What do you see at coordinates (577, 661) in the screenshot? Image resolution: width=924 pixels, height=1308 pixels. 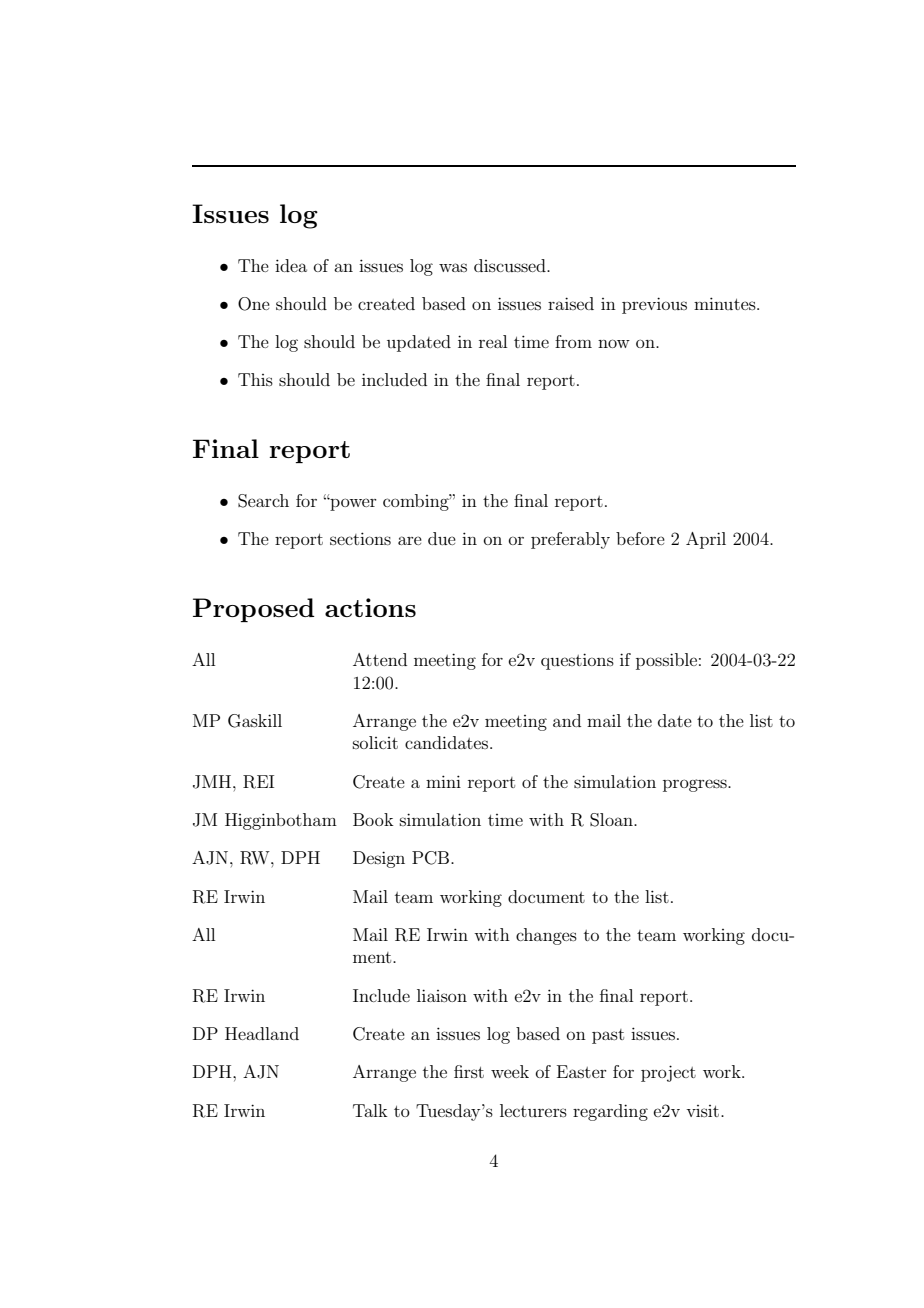 I see `questions` at bounding box center [577, 661].
